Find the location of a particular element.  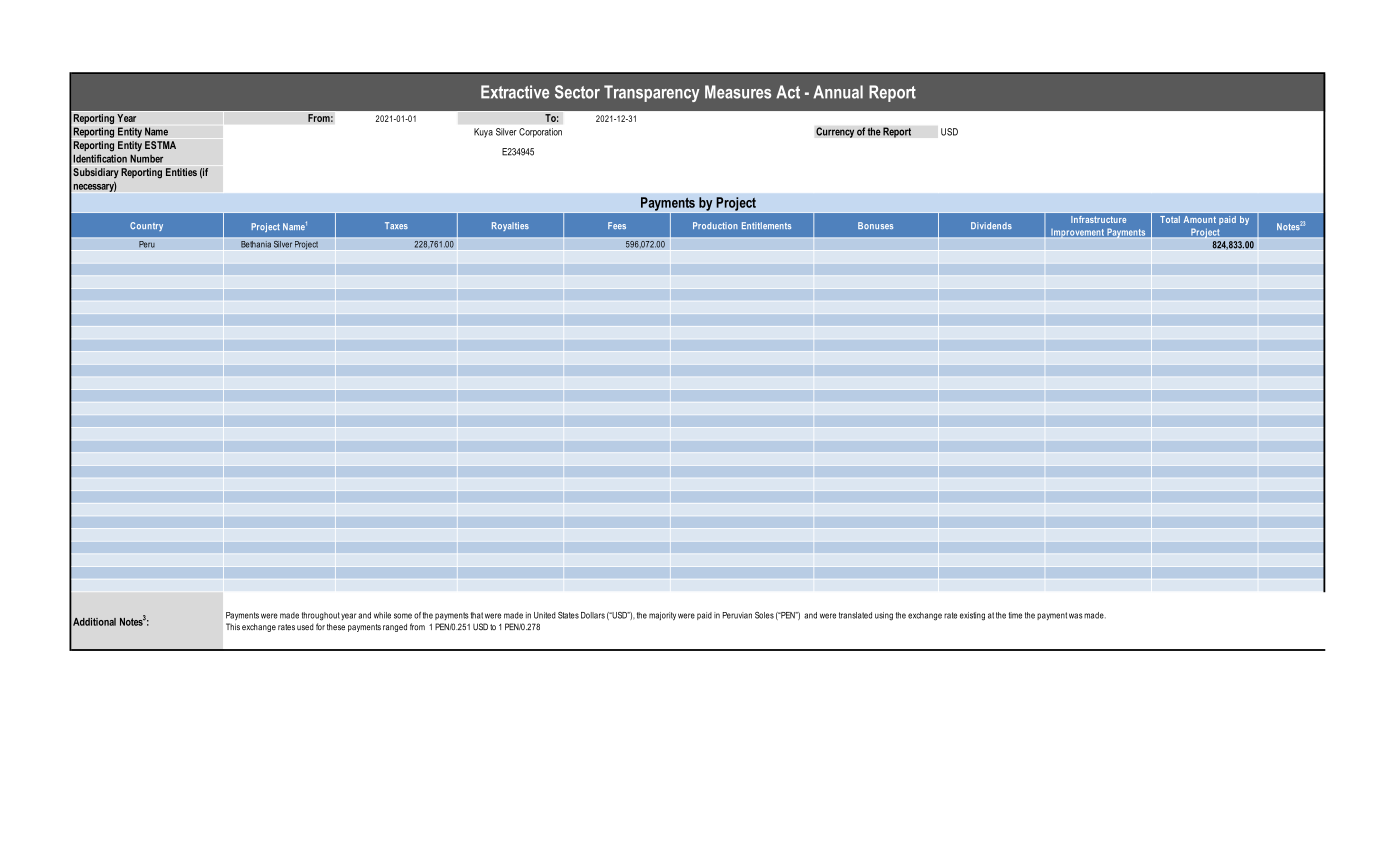

Improvement is located at coordinates (1077, 234).
